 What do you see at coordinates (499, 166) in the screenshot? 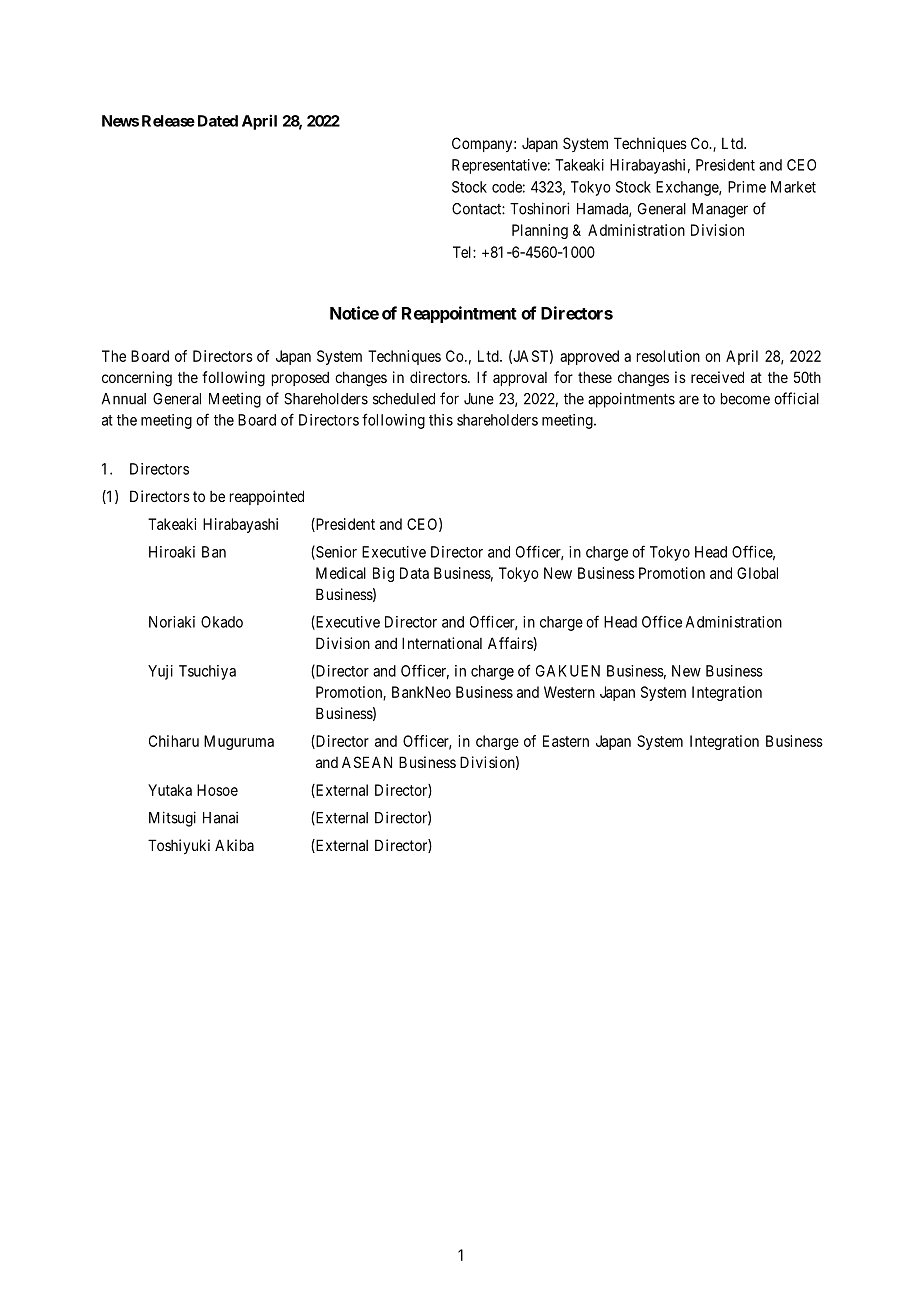
I see `Representative` at bounding box center [499, 166].
